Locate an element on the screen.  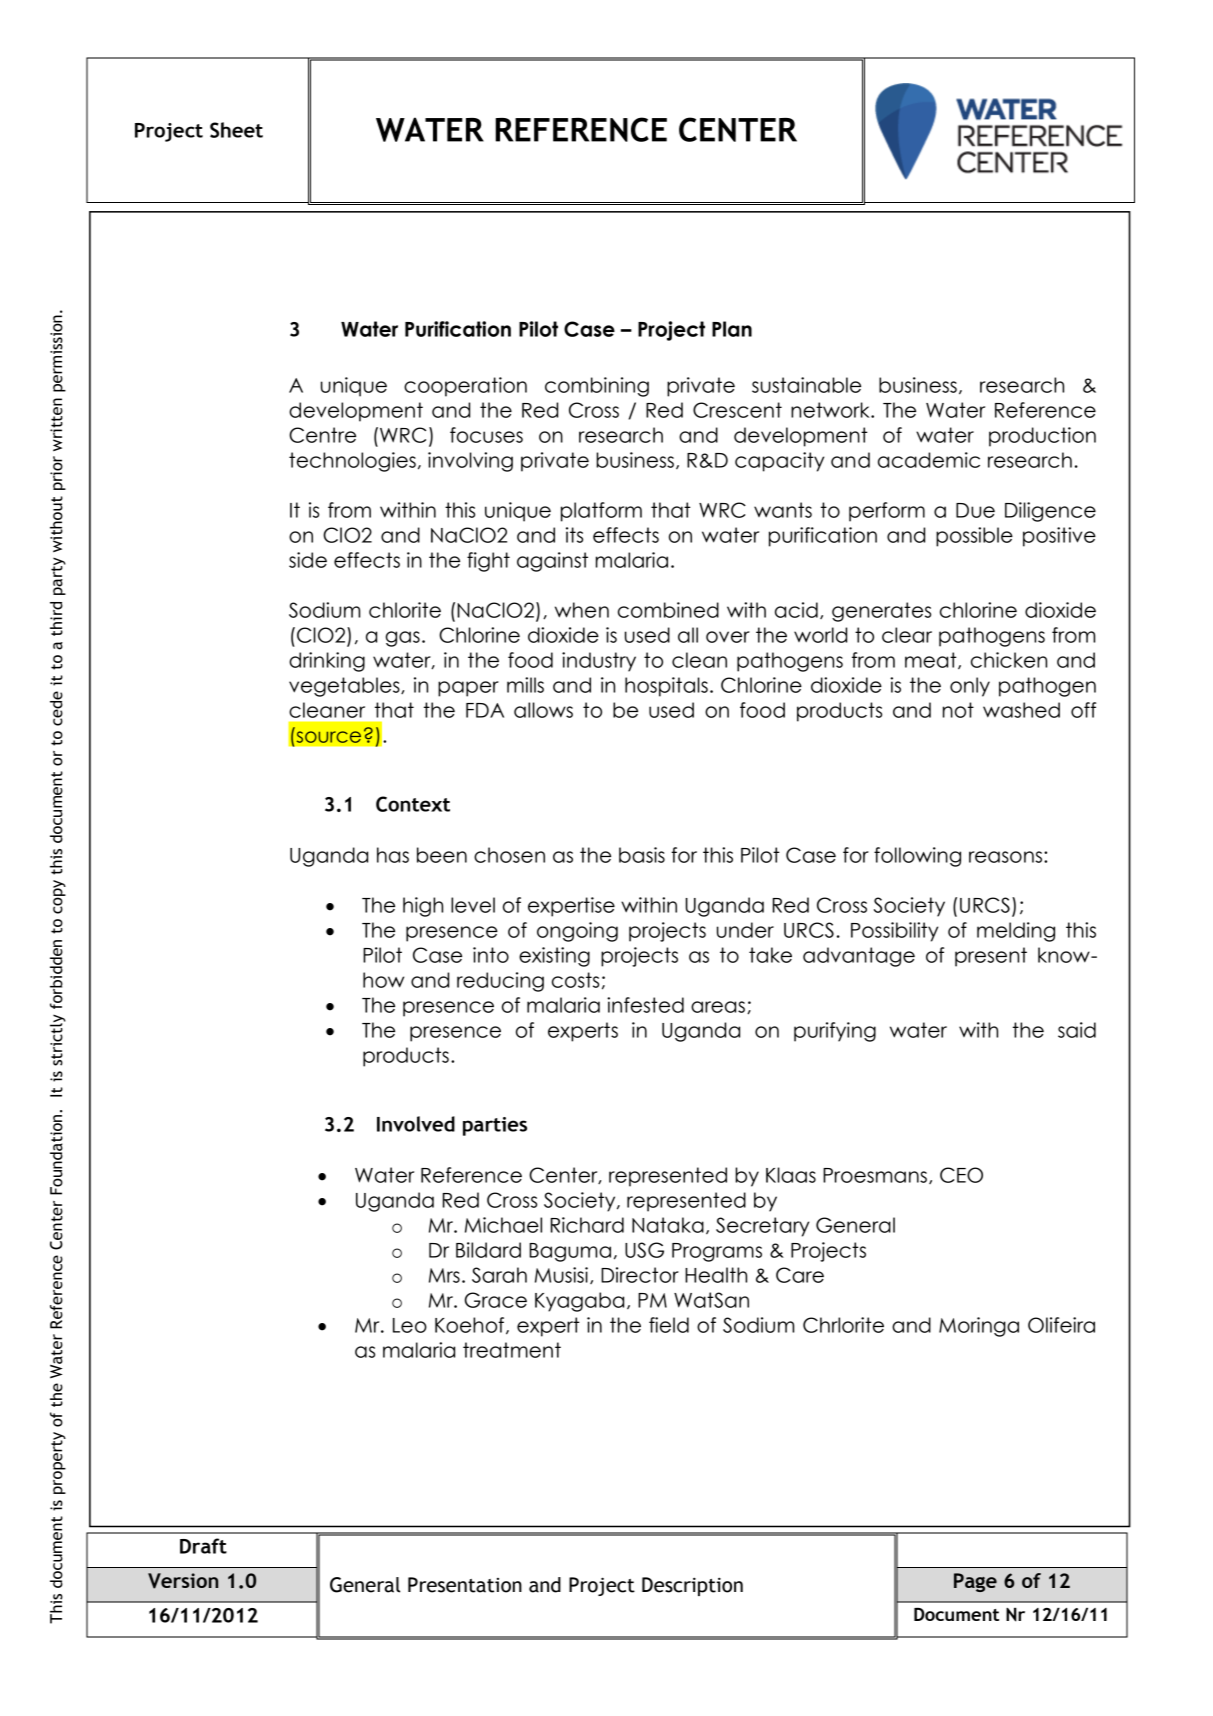
Plan is located at coordinates (732, 329).
